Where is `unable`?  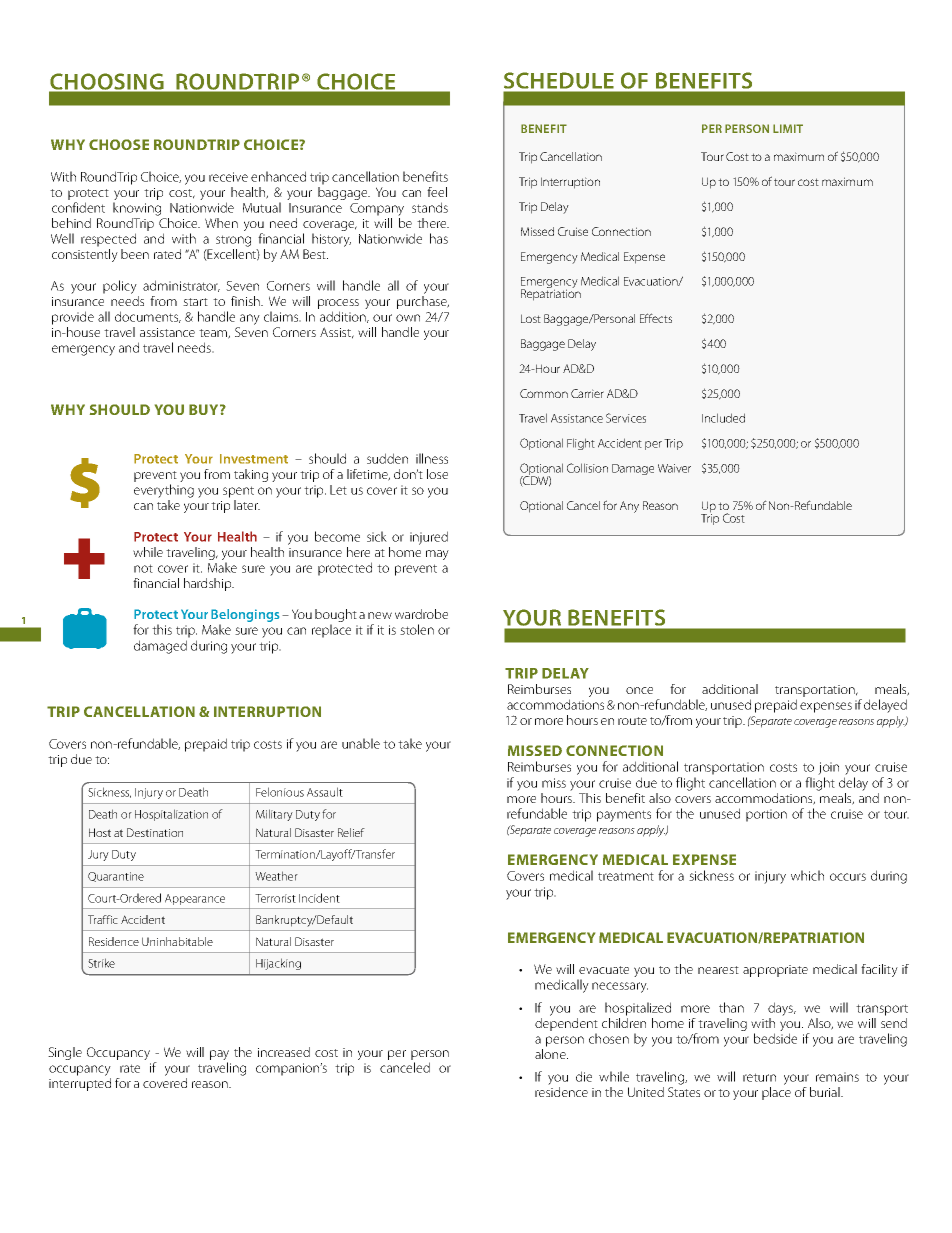 unable is located at coordinates (361, 743).
